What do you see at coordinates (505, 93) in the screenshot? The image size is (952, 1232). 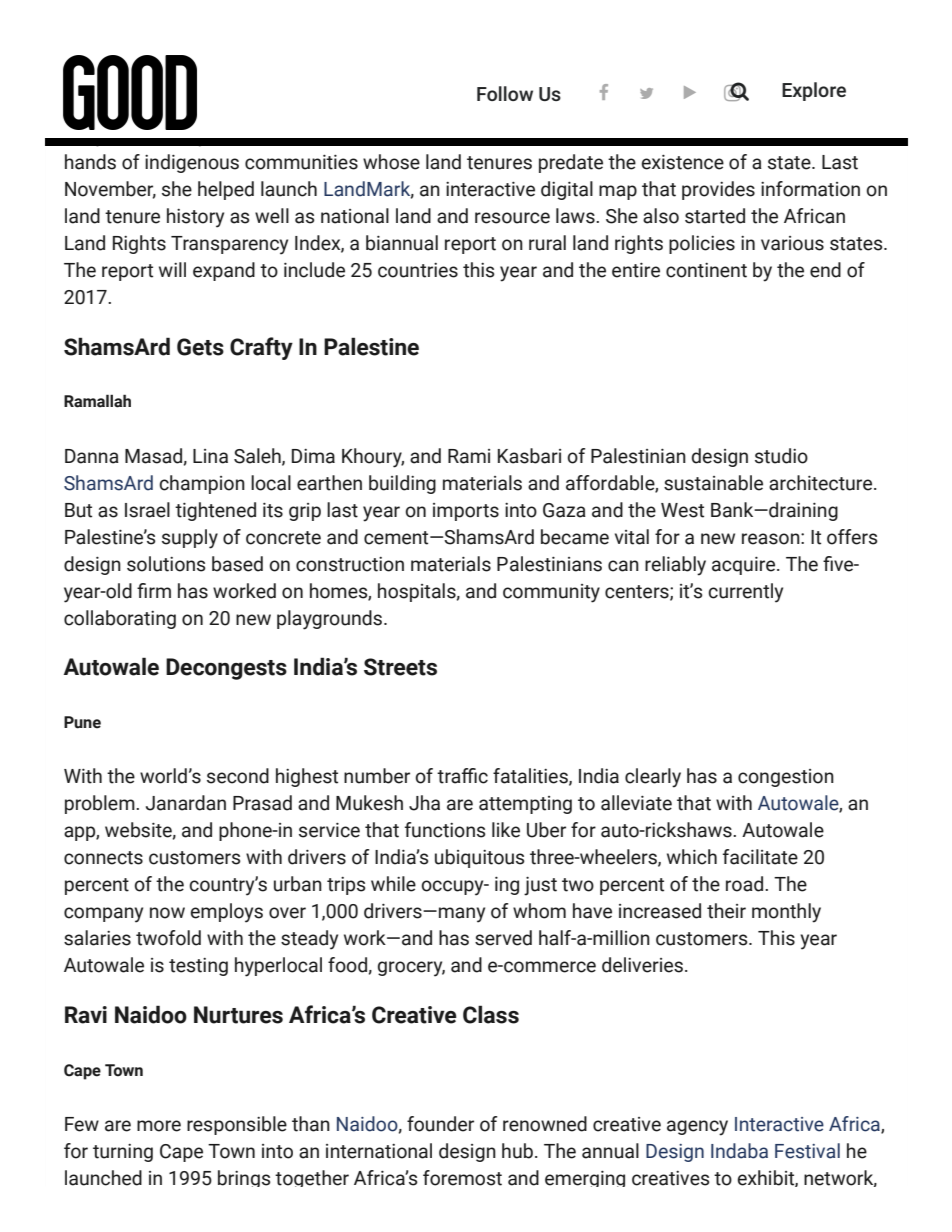 I see `Follow` at bounding box center [505, 93].
